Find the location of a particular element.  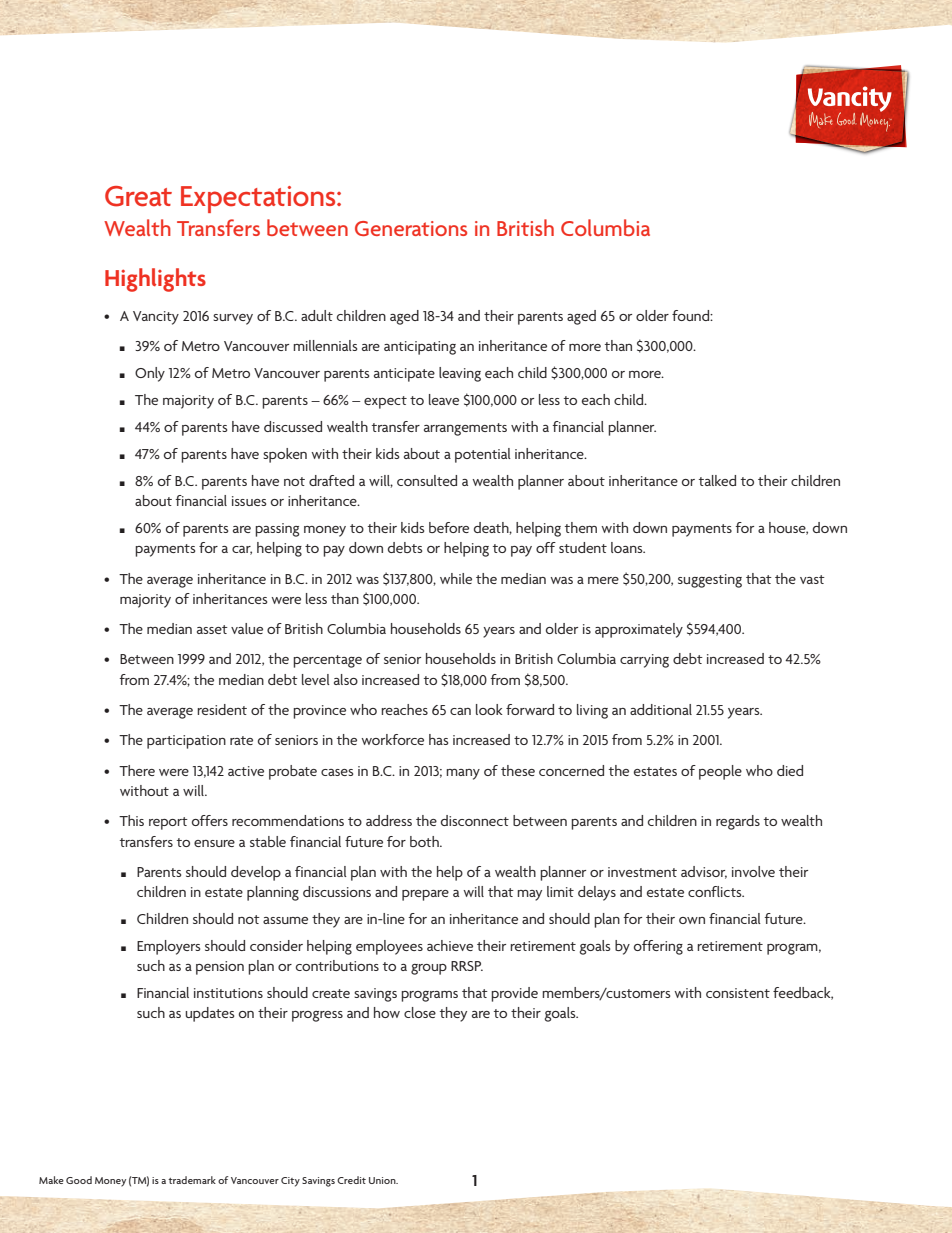

can is located at coordinates (460, 711).
